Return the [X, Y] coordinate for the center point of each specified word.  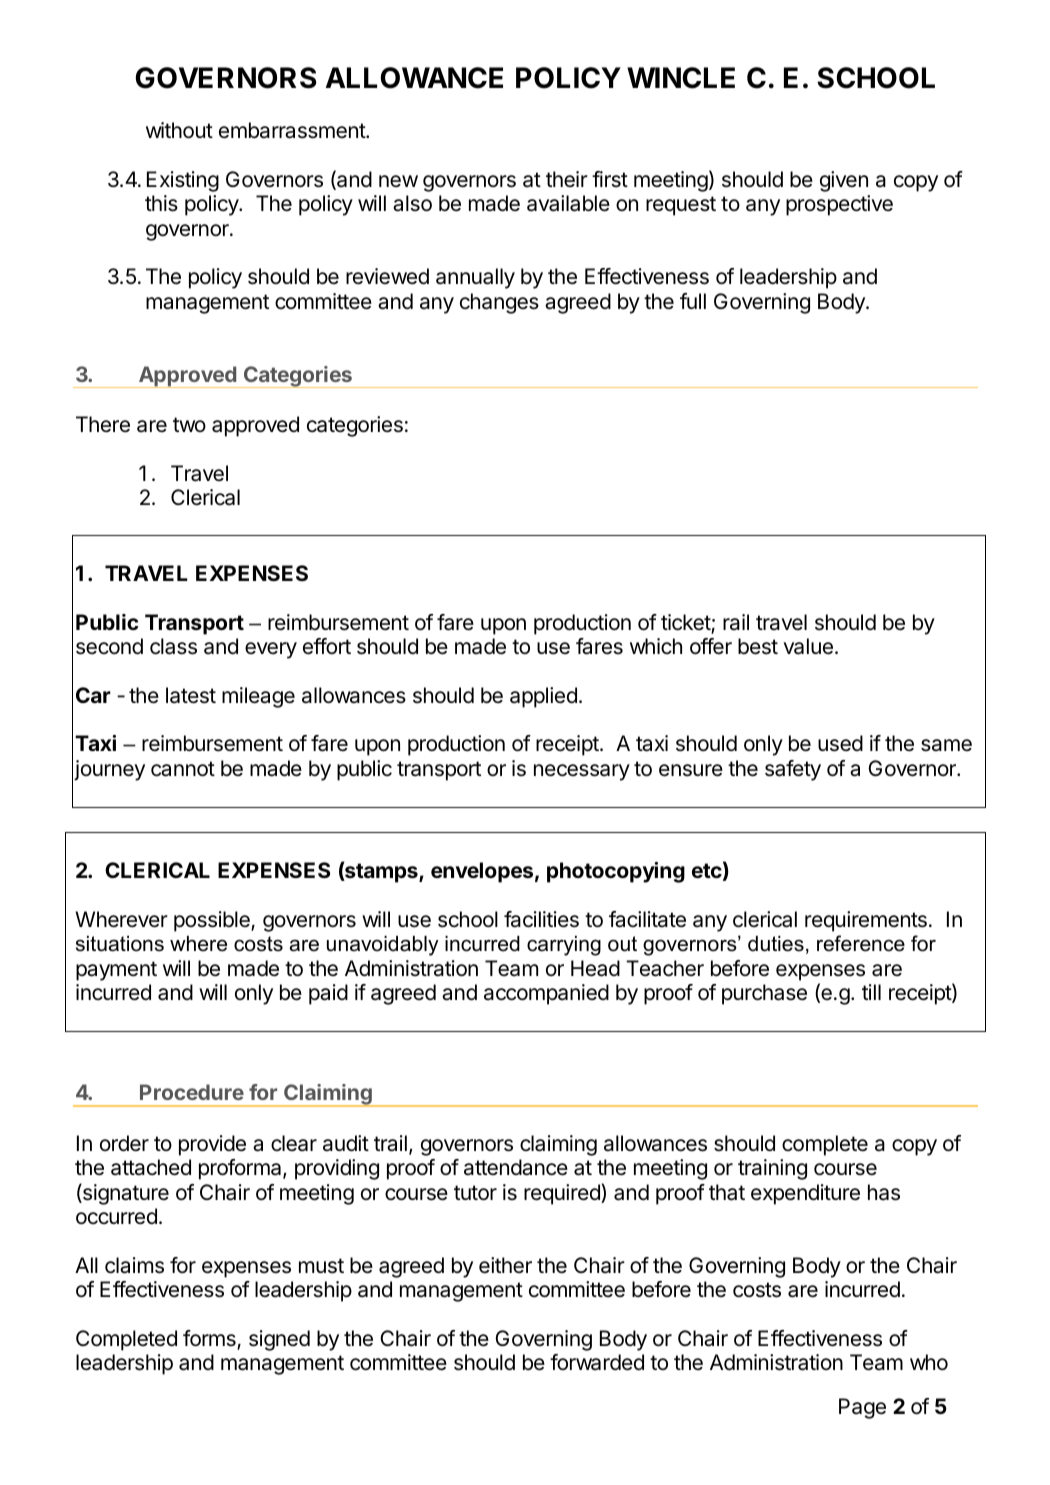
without [179, 130]
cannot [183, 769]
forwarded [597, 1362]
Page [862, 1408]
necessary [582, 772]
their [567, 179]
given [844, 181]
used [840, 743]
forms [210, 1339]
